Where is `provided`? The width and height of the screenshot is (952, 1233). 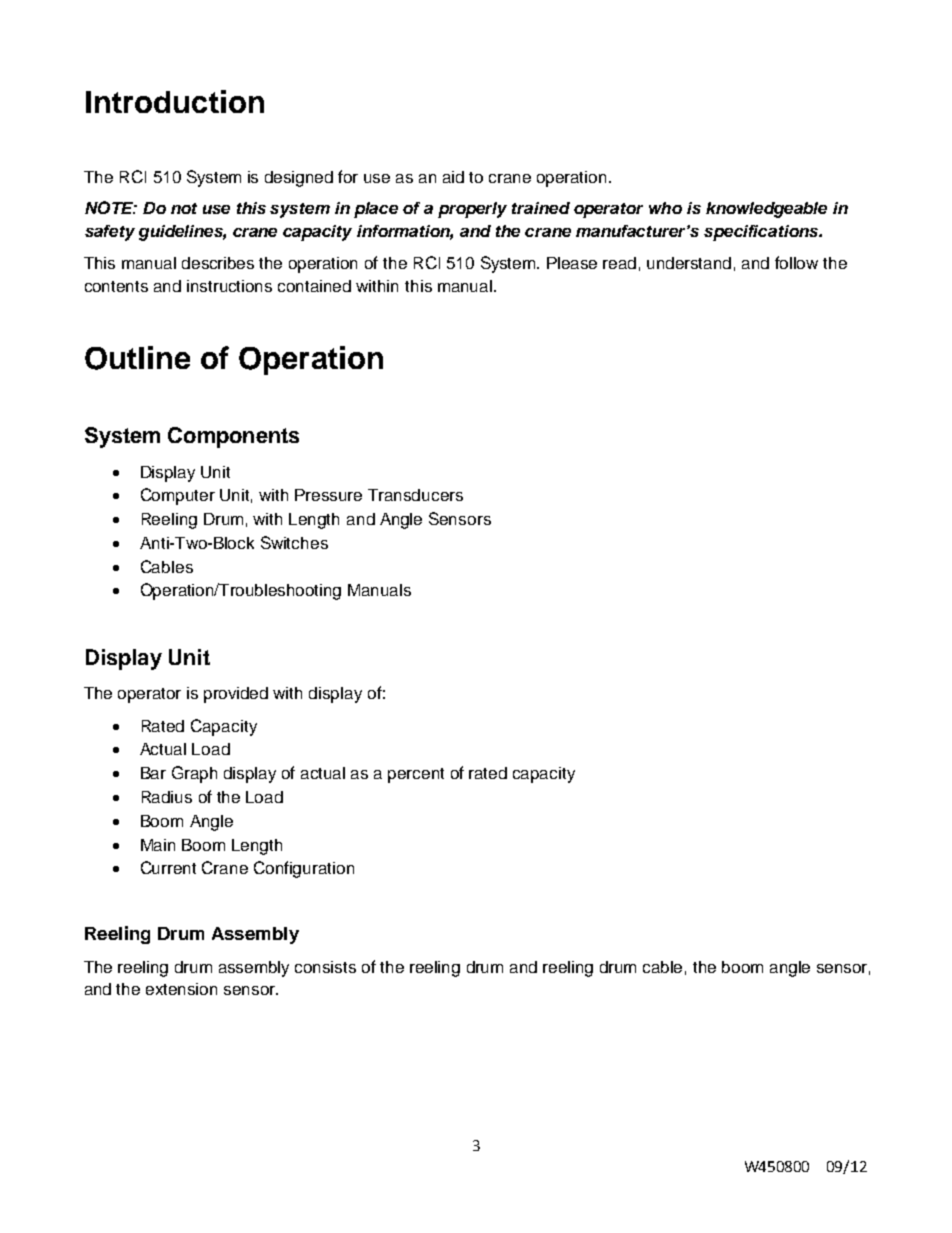 provided is located at coordinates (236, 695).
